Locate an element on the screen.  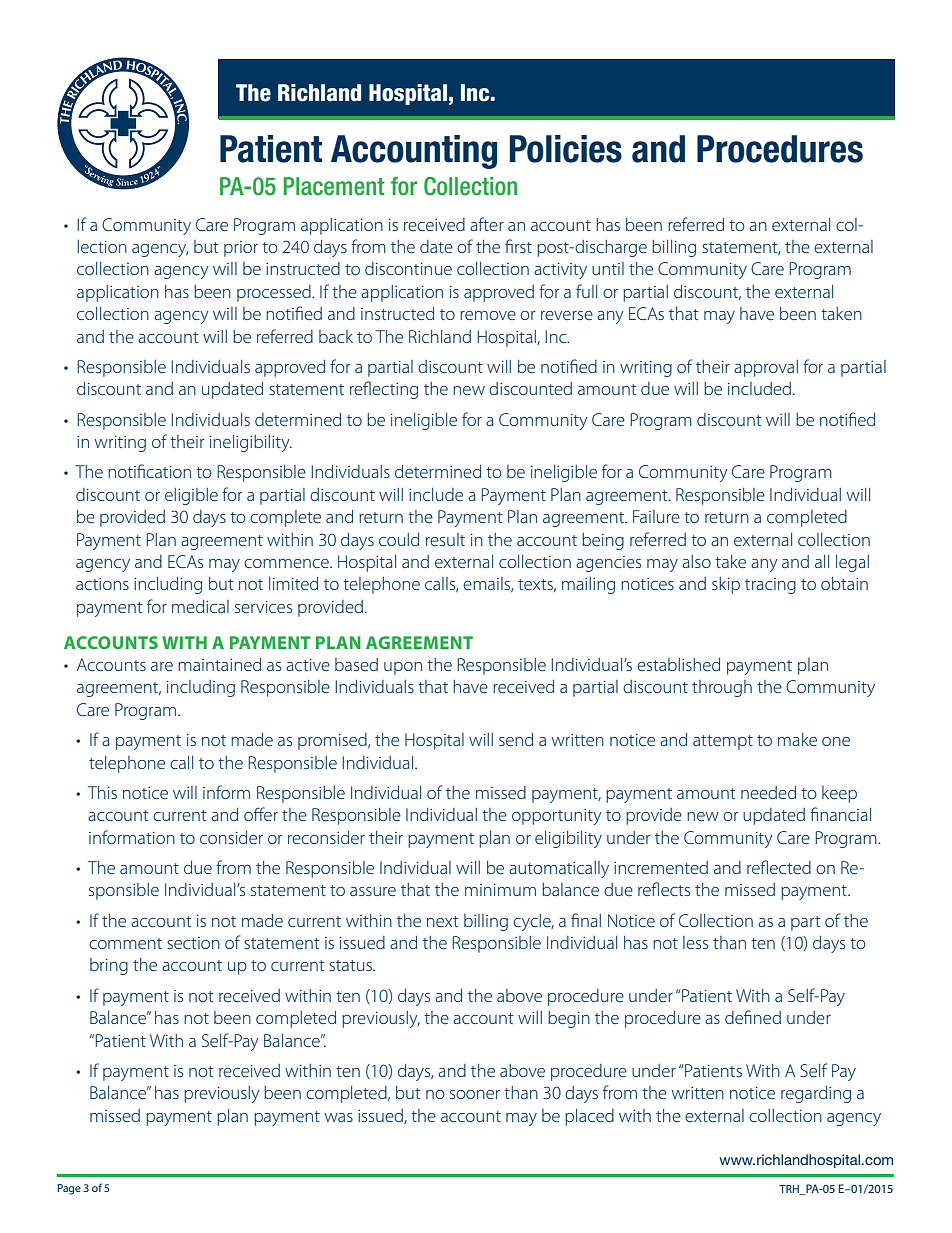
sooner is located at coordinates (475, 1094).
